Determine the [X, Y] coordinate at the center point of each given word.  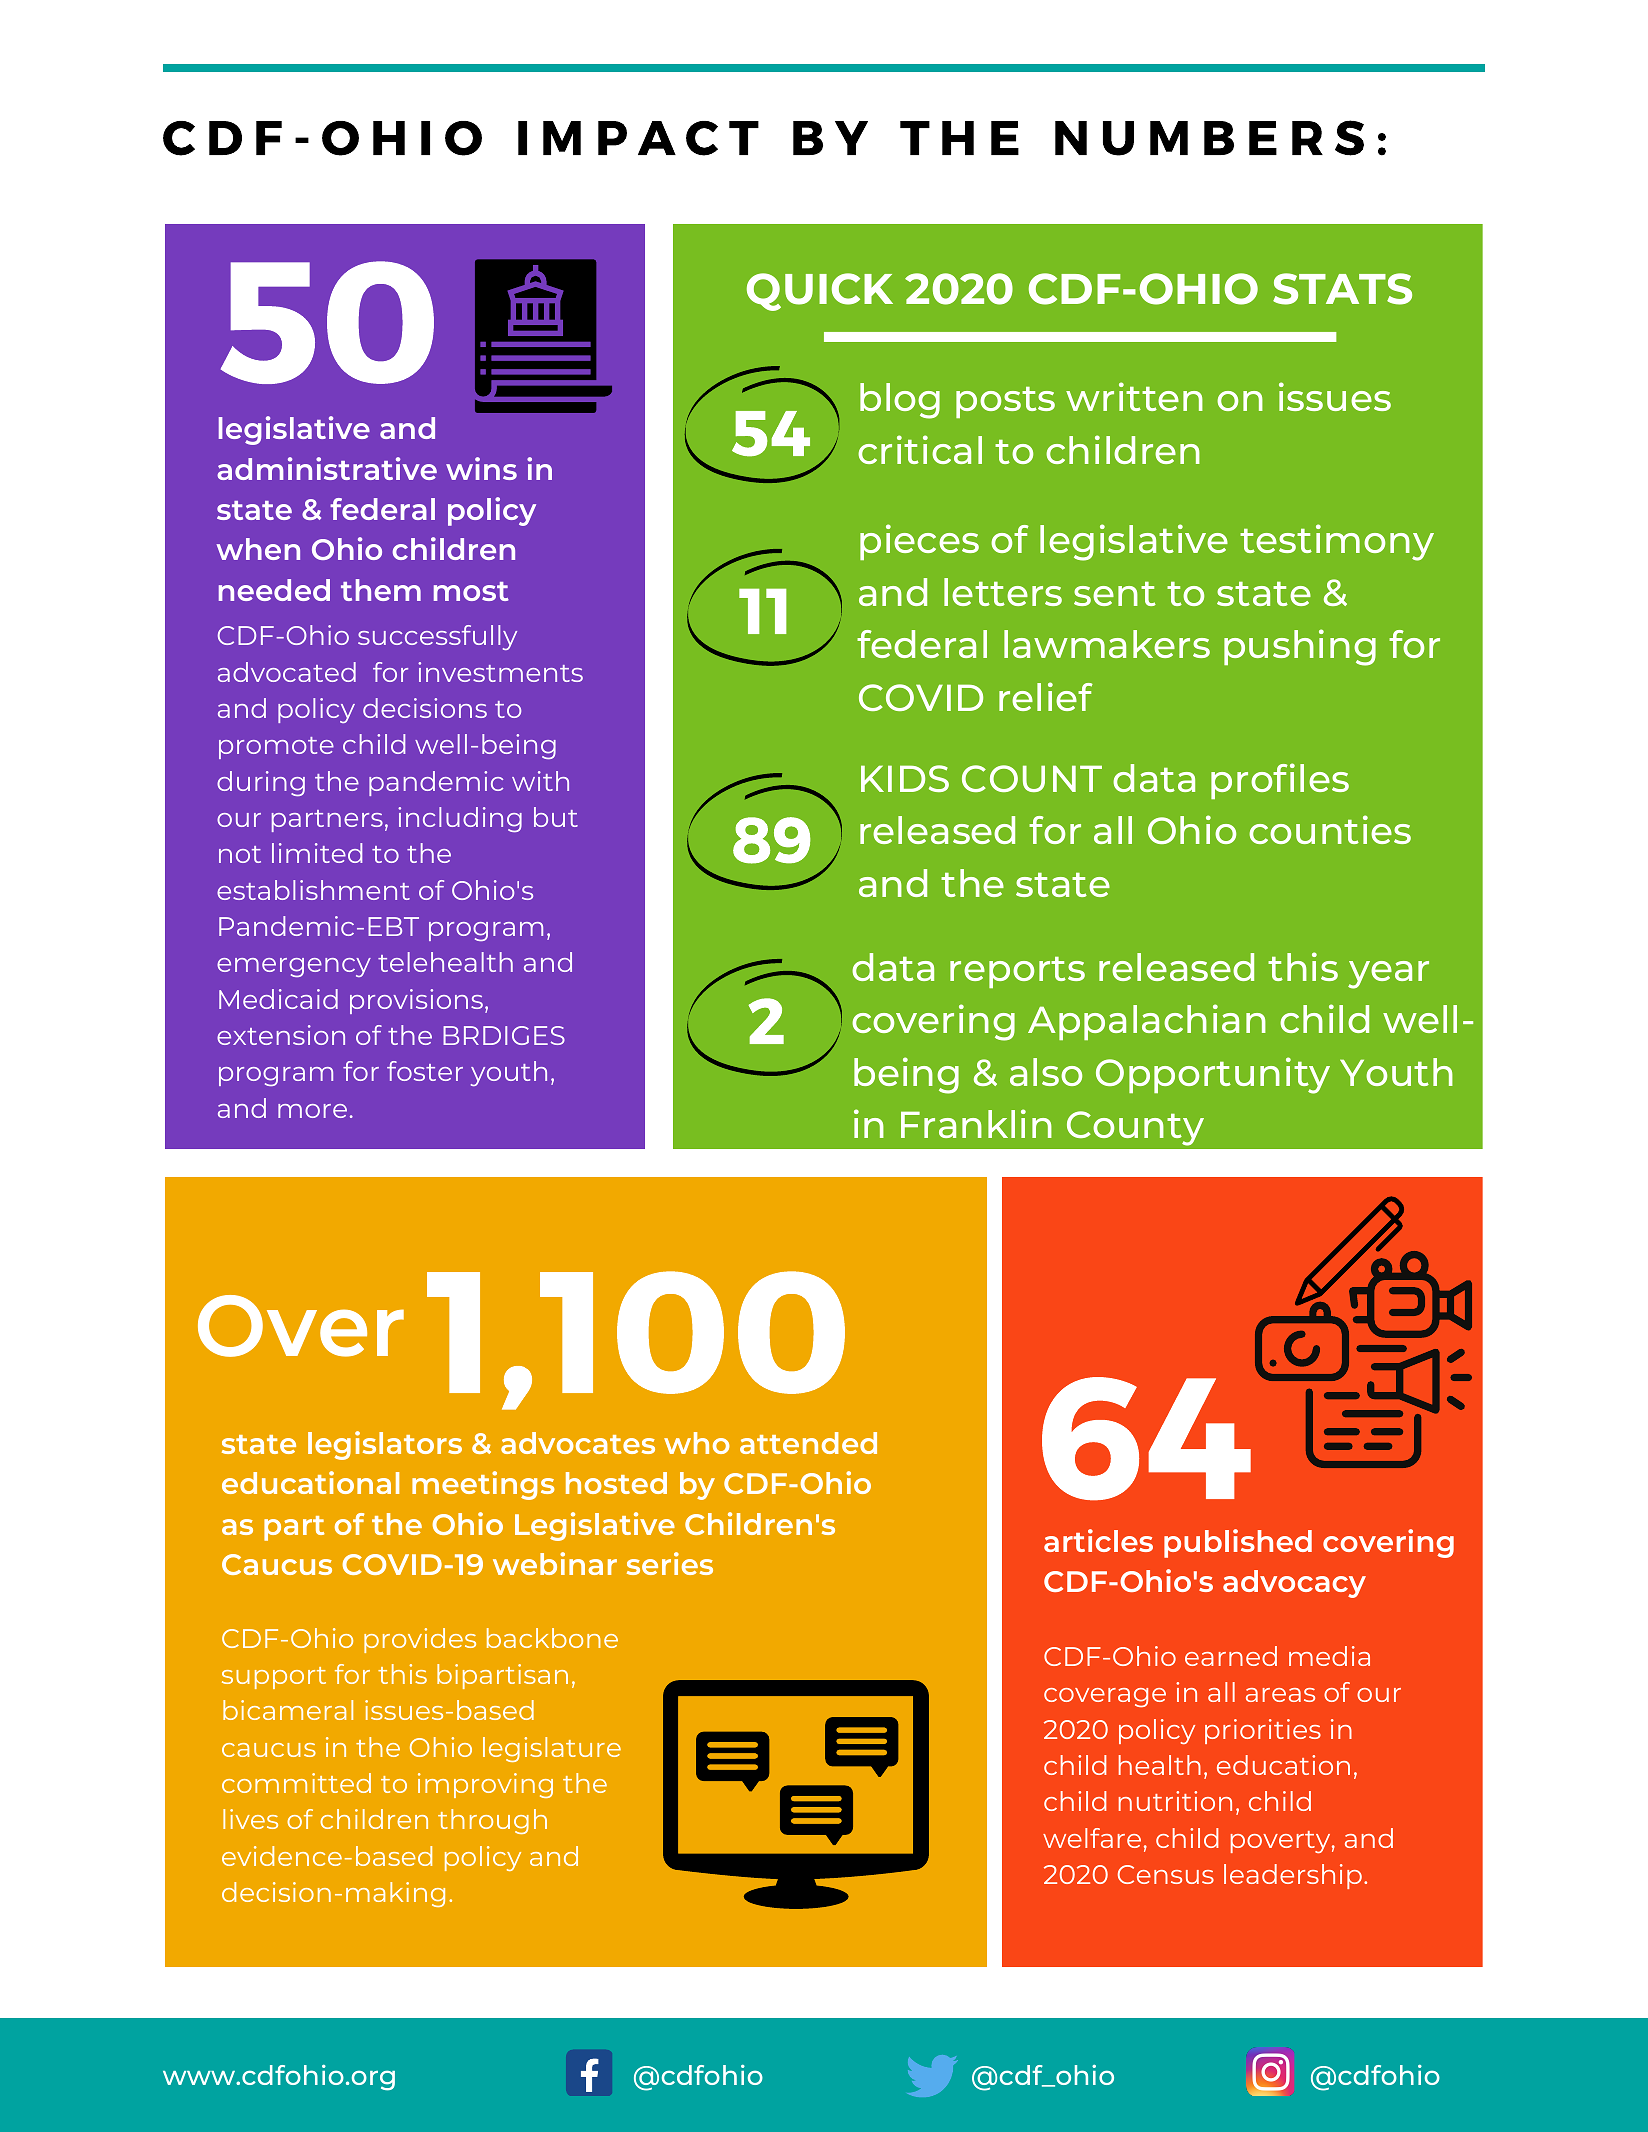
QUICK [820, 292]
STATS [1342, 289]
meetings [483, 1485]
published [1238, 1543]
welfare [1092, 1838]
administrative [327, 468]
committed [296, 1783]
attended [808, 1443]
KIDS [905, 778]
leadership [1293, 1876]
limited [317, 853]
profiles [1280, 781]
